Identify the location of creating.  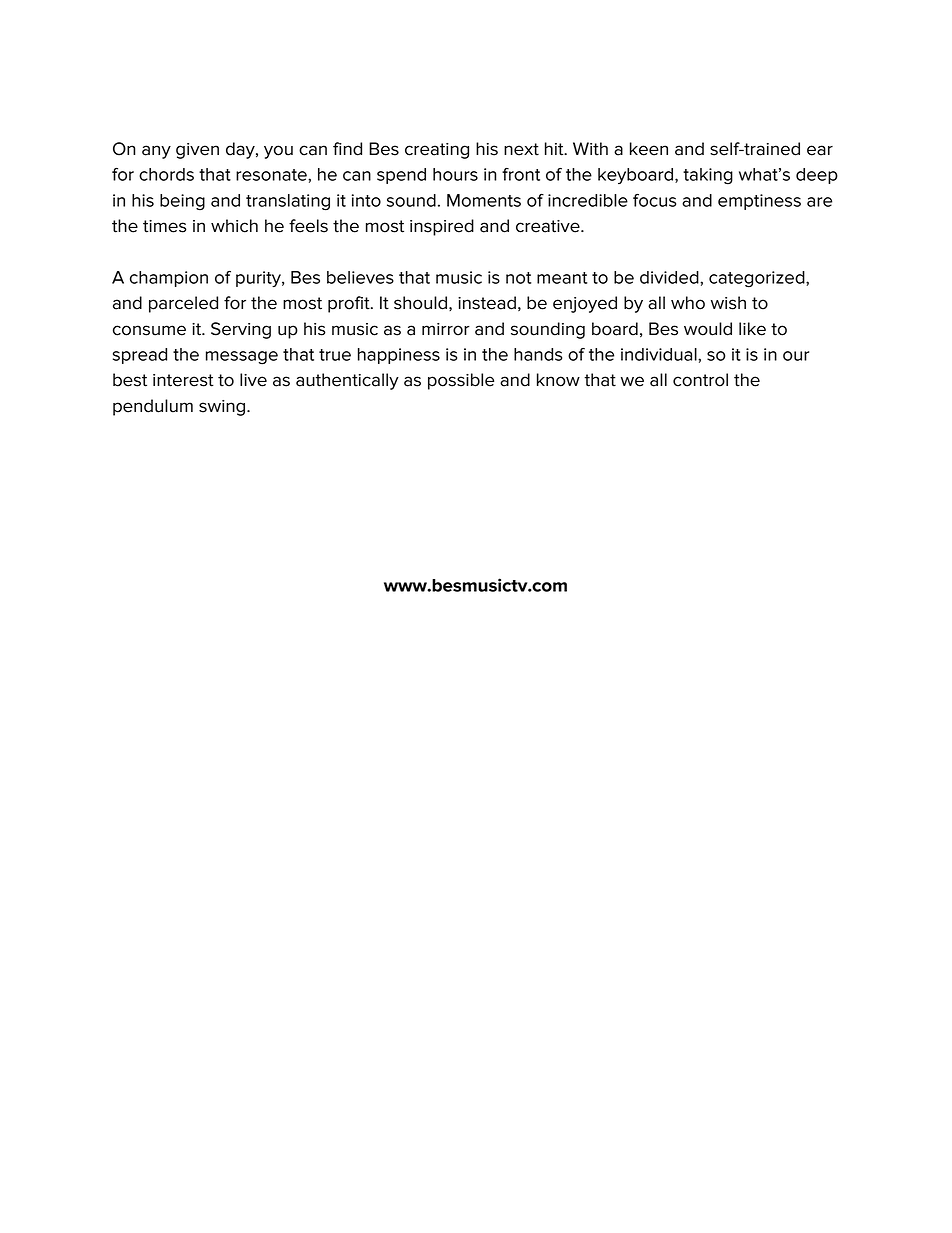
(437, 151).
